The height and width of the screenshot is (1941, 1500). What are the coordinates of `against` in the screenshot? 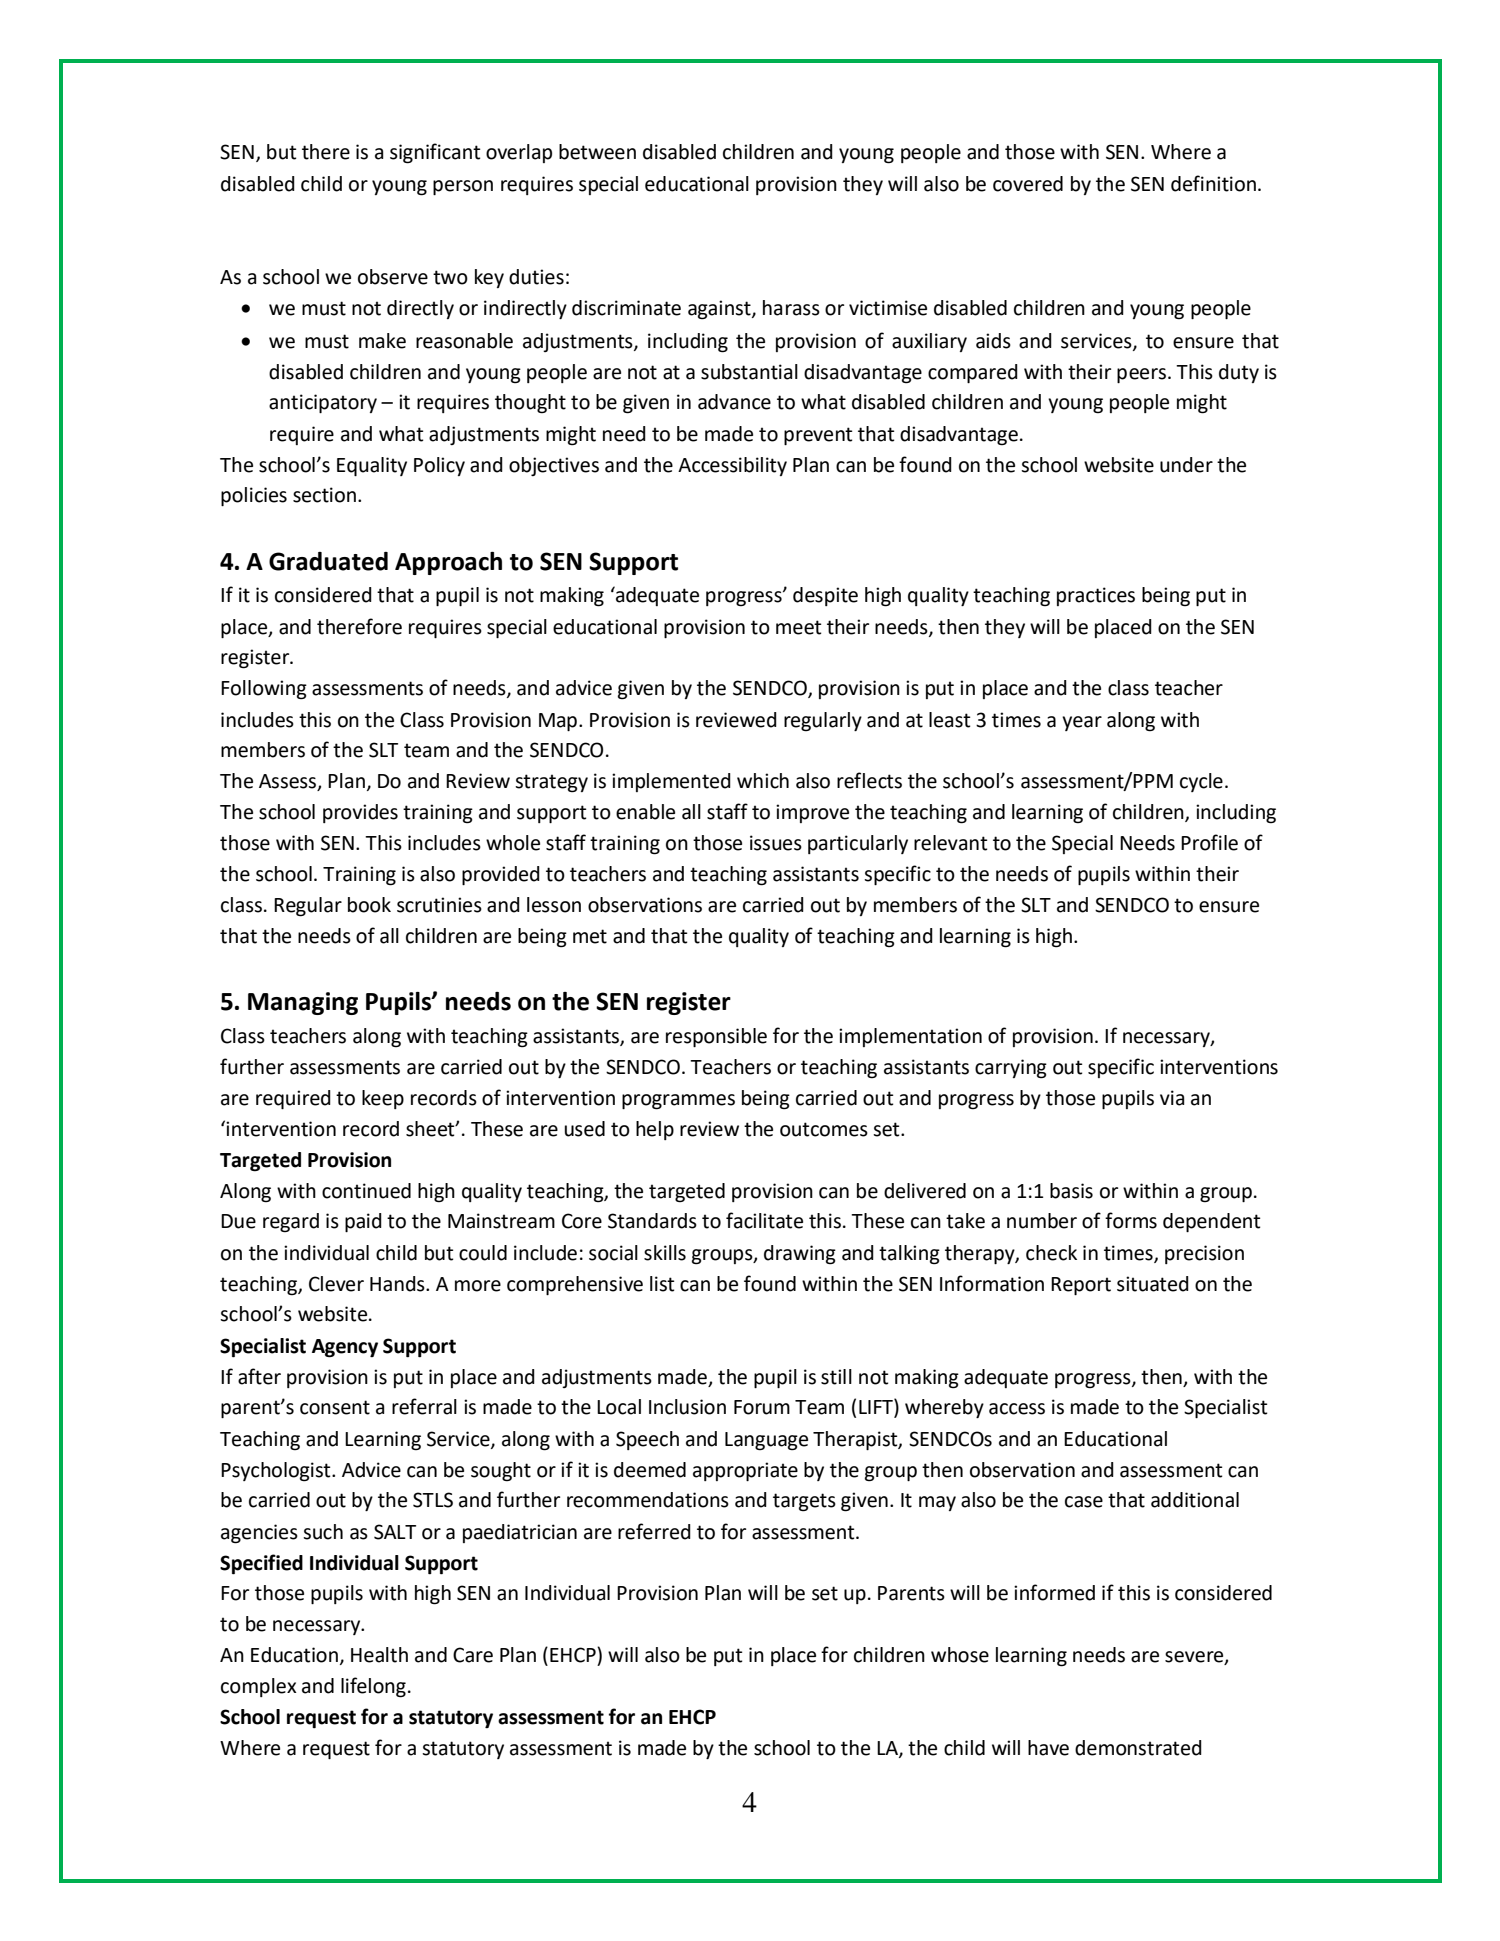 It's located at (720, 310).
